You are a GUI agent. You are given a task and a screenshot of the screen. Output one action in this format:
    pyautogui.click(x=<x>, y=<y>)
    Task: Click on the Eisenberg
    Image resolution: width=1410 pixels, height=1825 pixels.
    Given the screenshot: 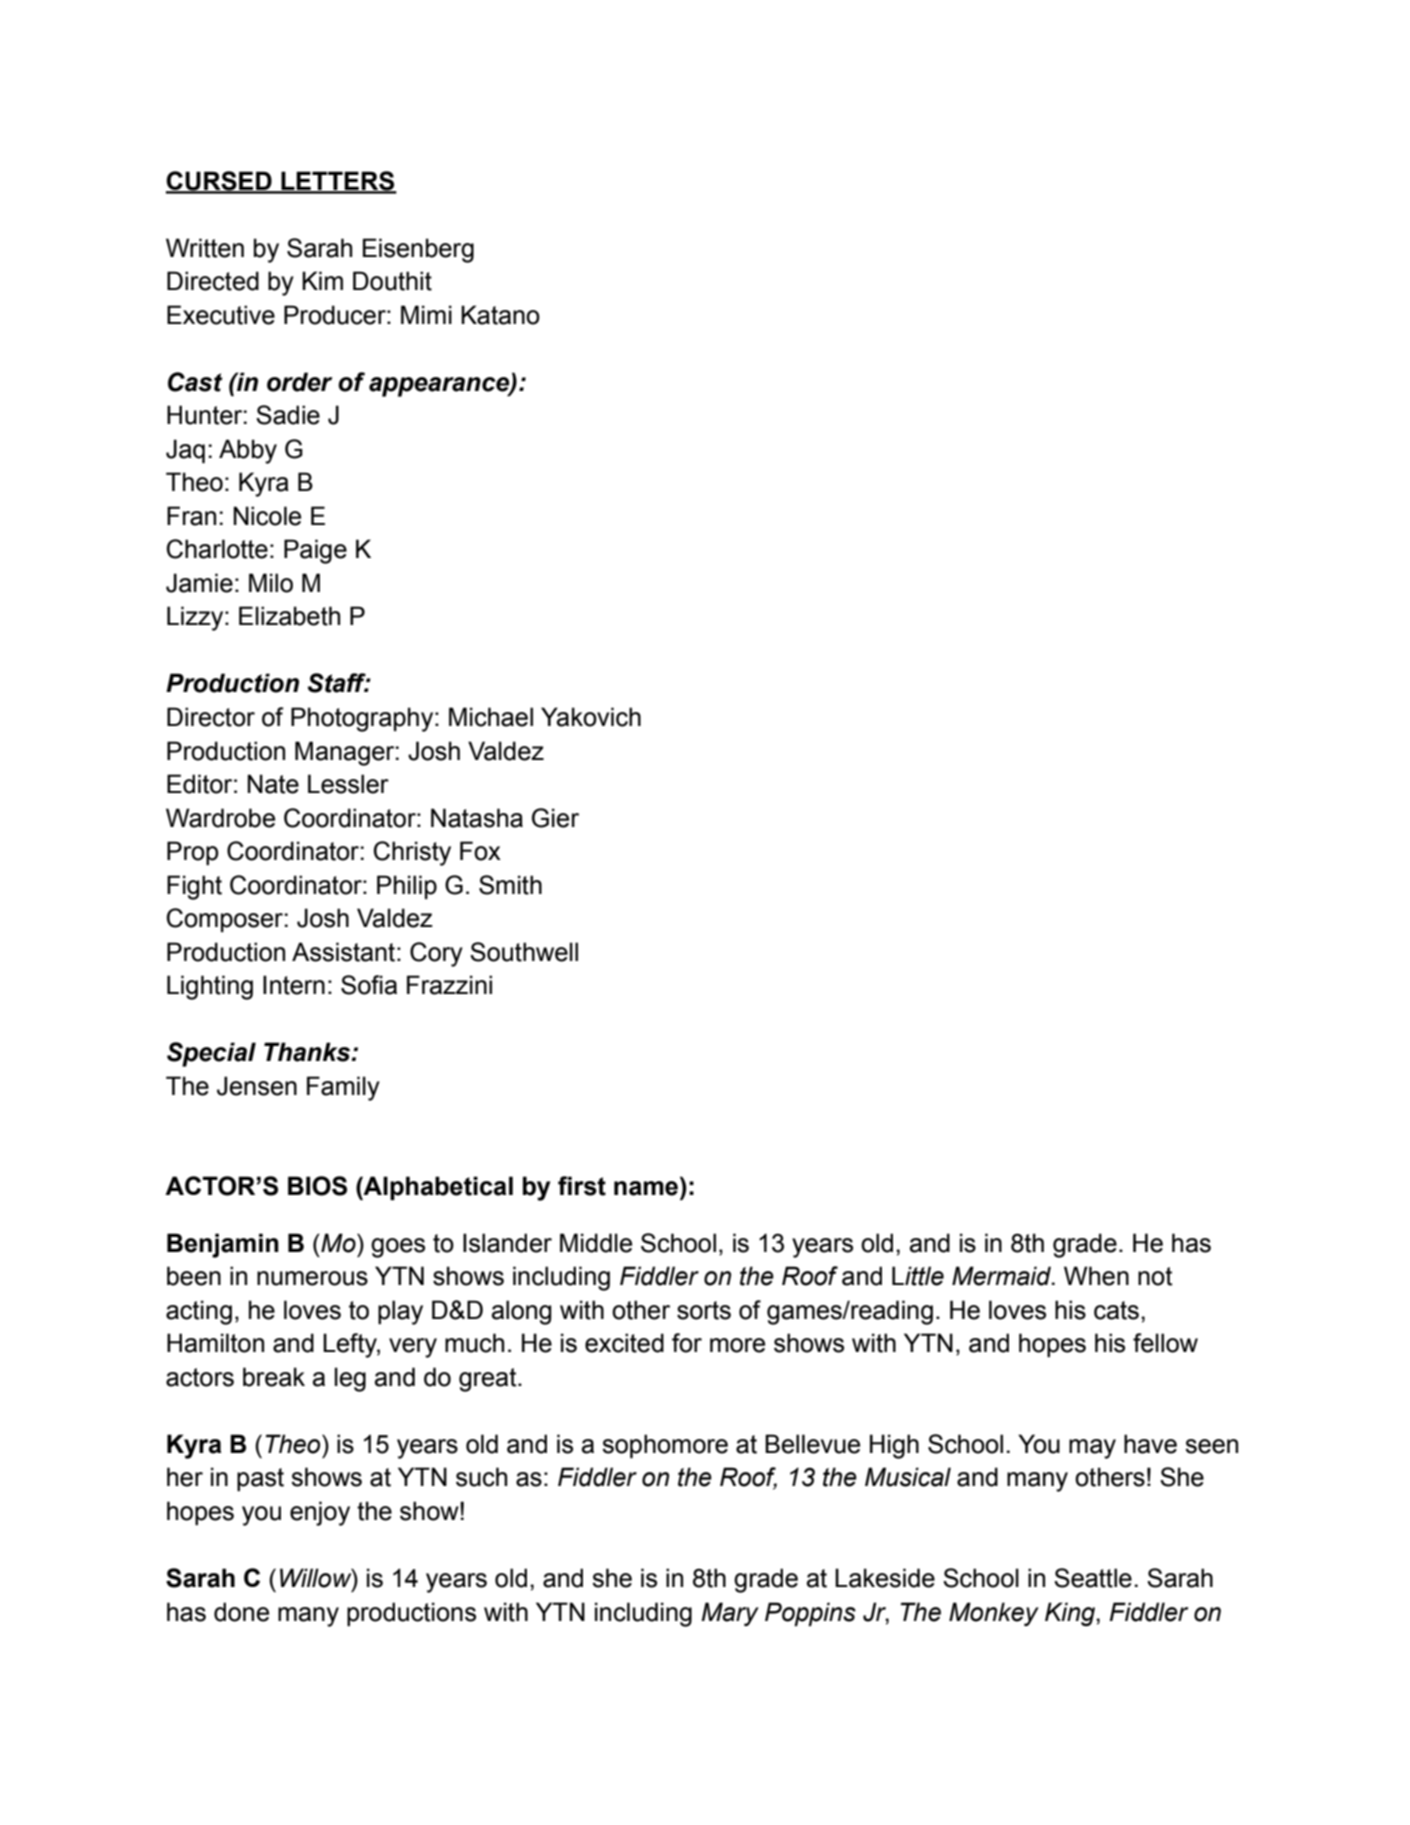 What is the action you would take?
    pyautogui.click(x=418, y=250)
